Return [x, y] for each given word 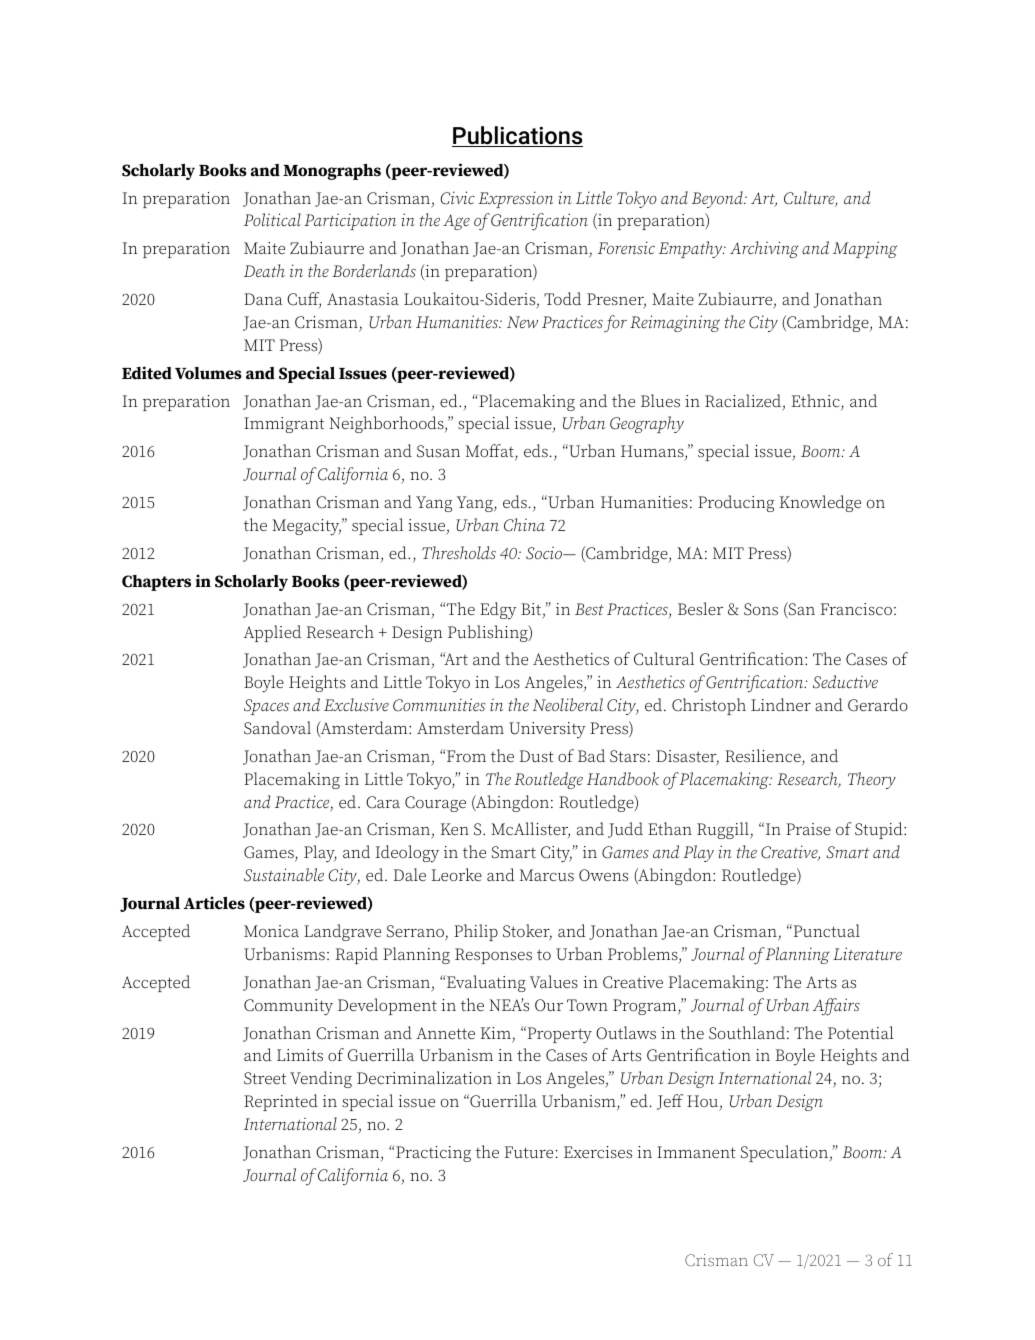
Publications [517, 136]
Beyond [718, 199]
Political [272, 219]
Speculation [785, 1153]
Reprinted [281, 1102]
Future [530, 1152]
